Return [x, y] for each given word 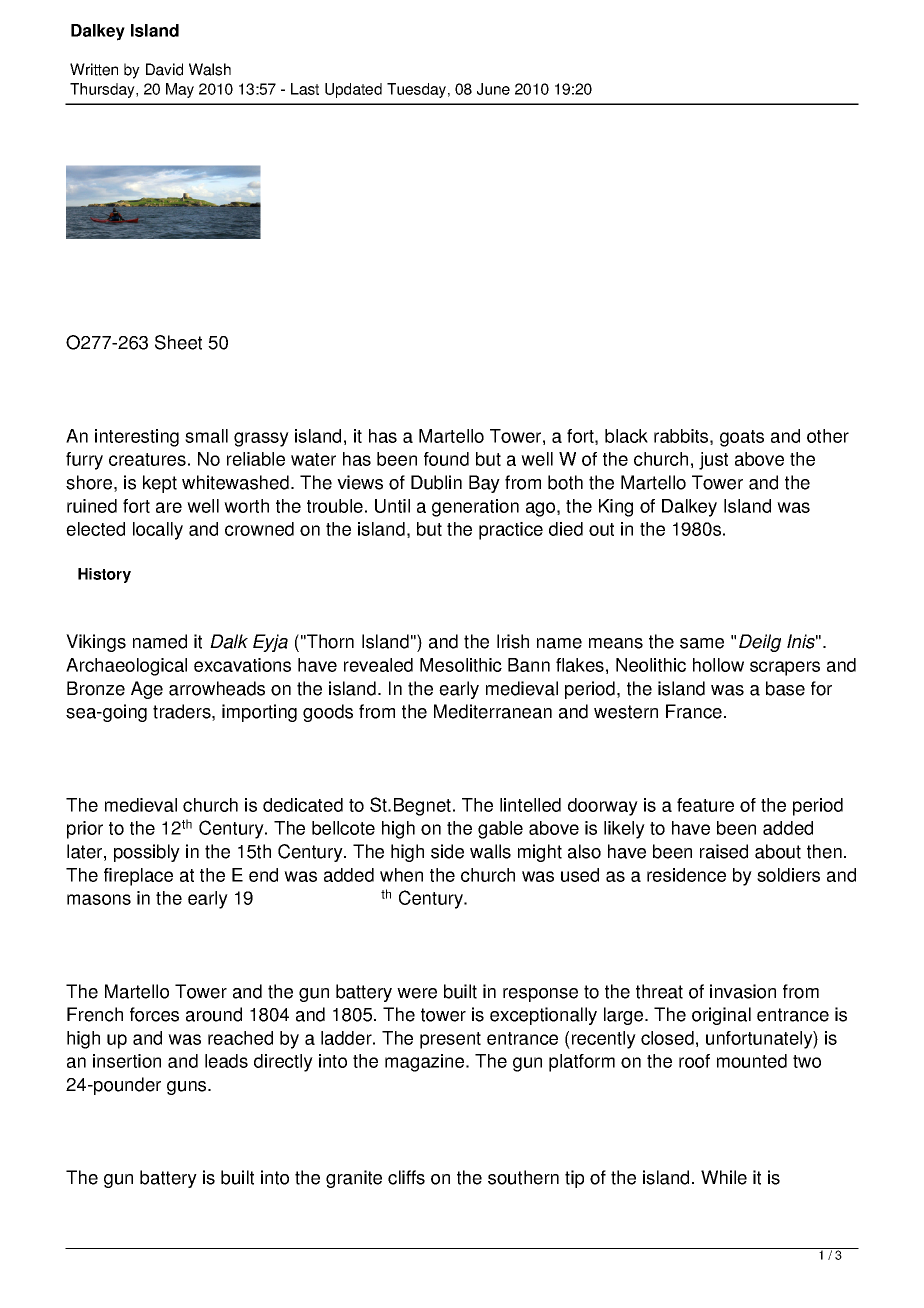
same [702, 643]
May [180, 90]
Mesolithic [461, 665]
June [493, 89]
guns [188, 1088]
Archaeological [126, 667]
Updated [353, 90]
